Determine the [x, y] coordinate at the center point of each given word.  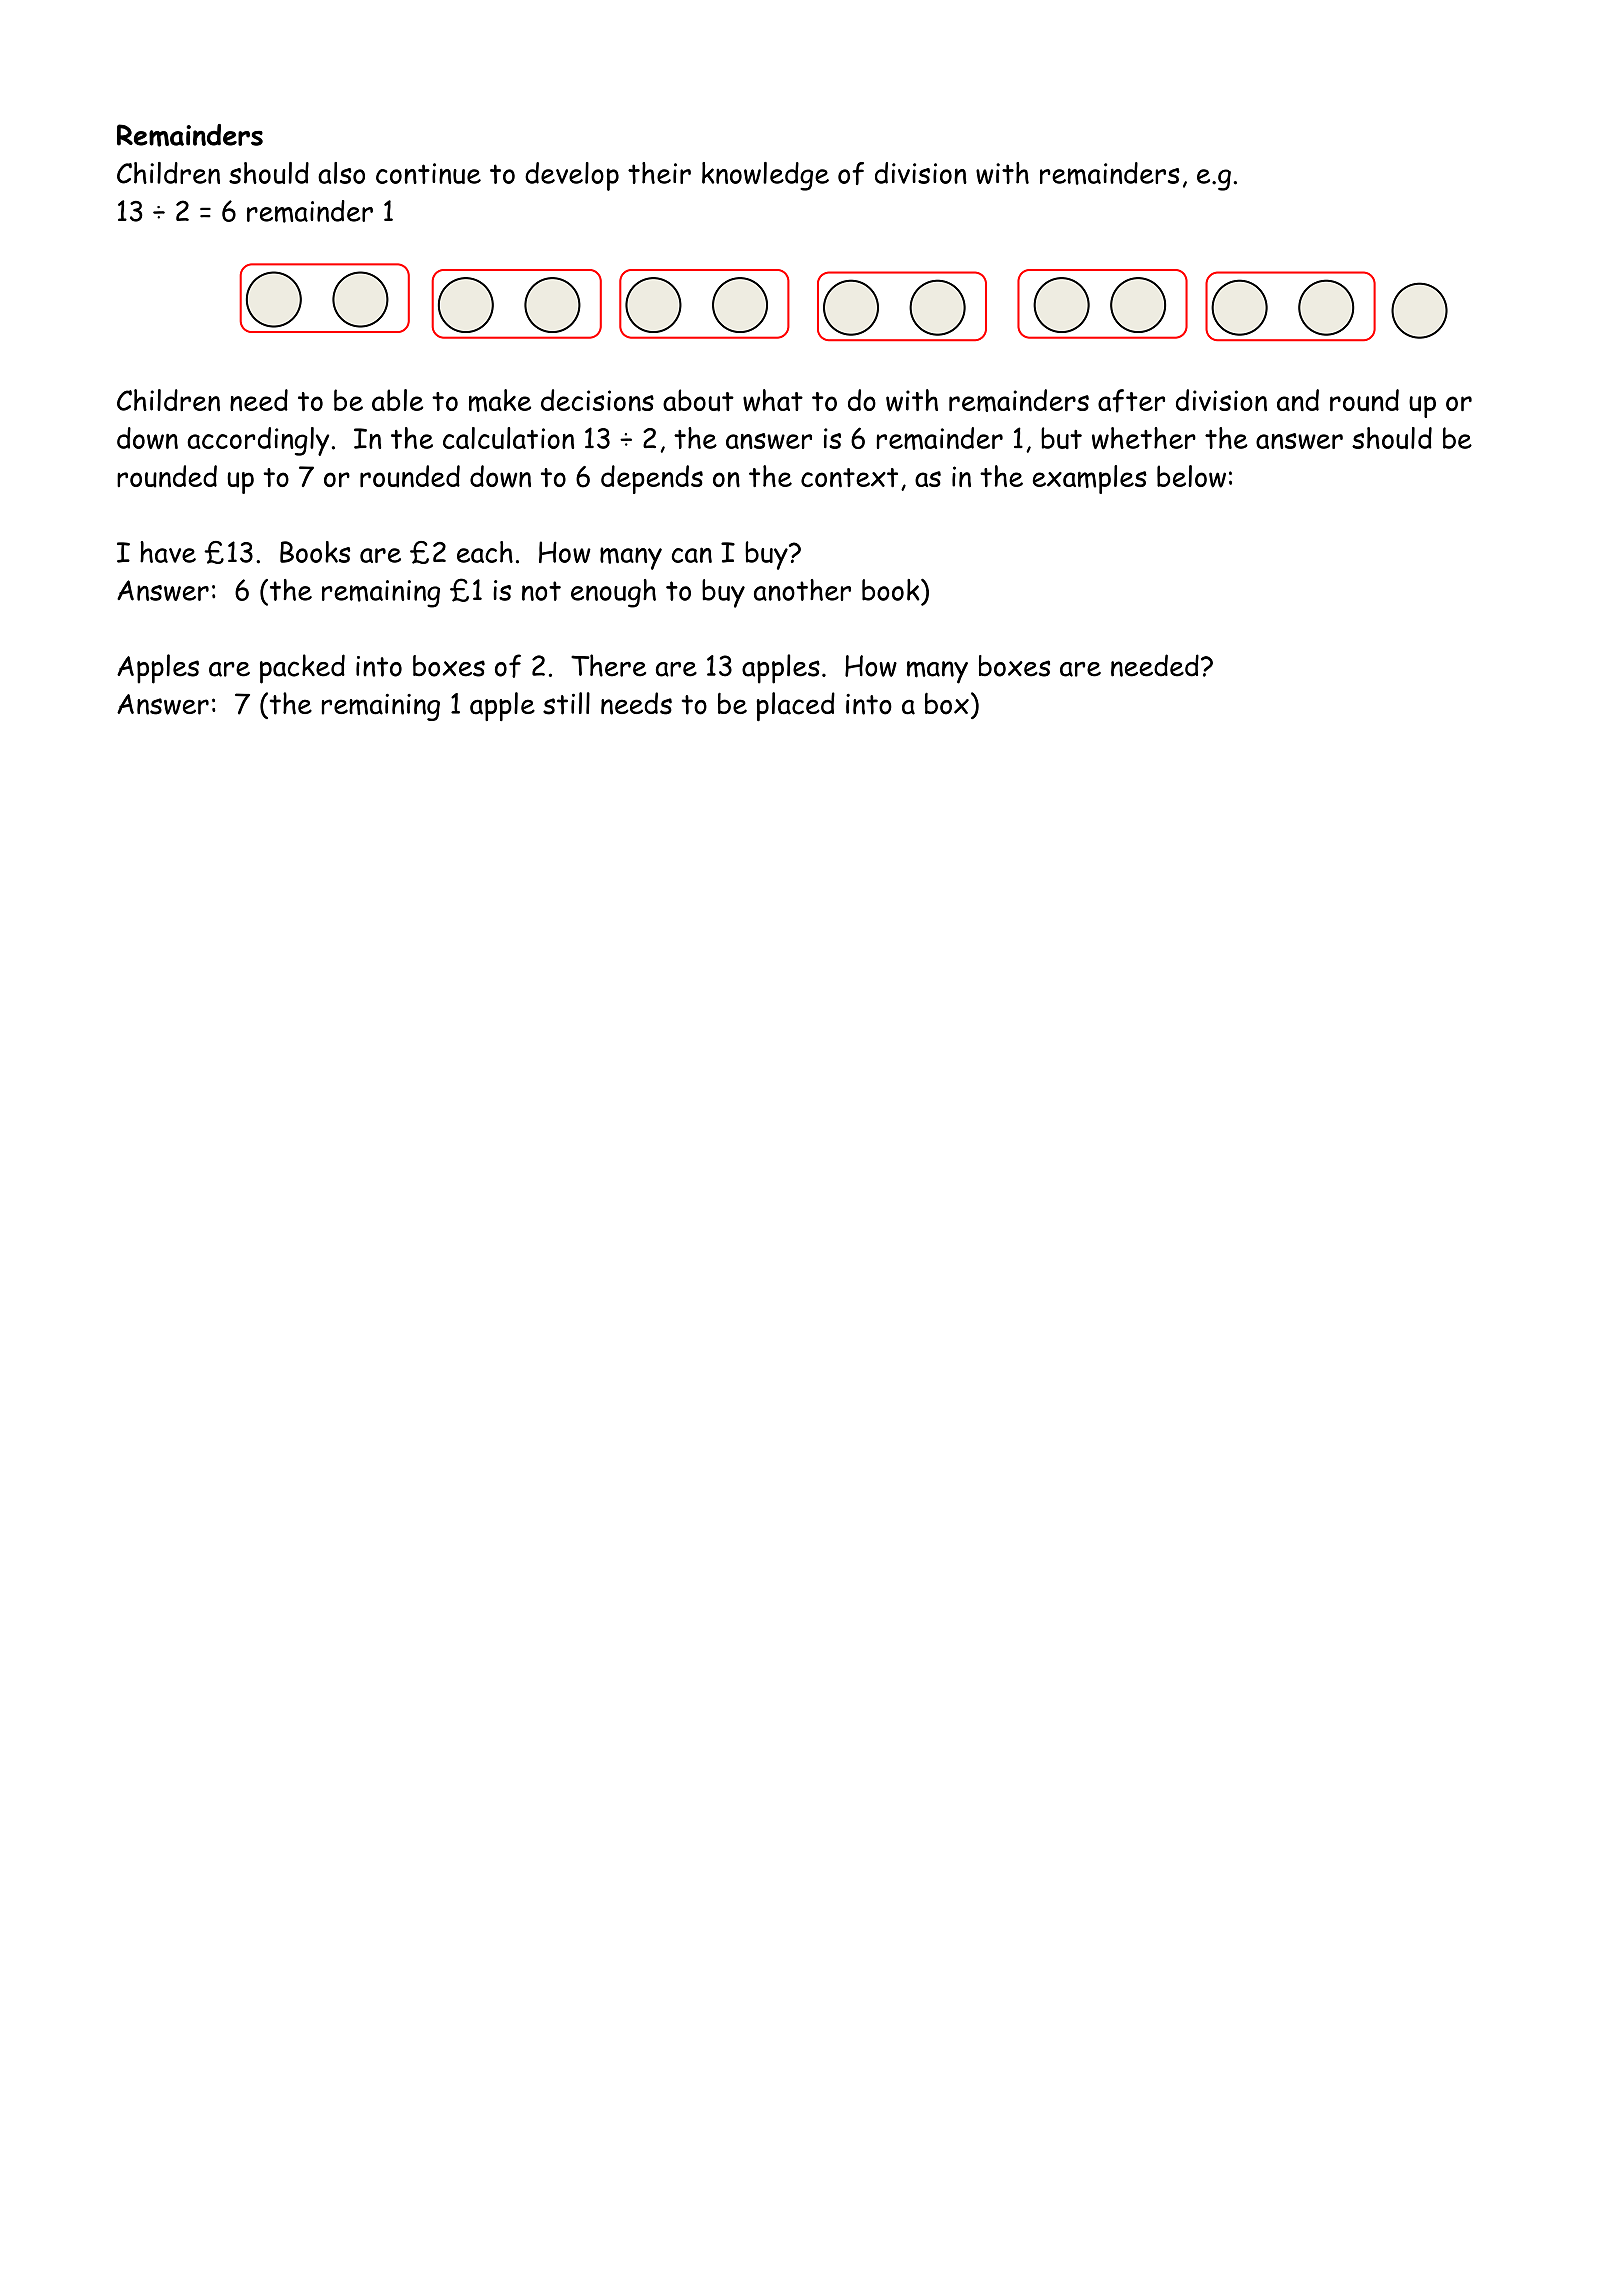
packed [302, 669]
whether [1144, 438]
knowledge [765, 176]
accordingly [259, 441]
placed [795, 707]
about [698, 400]
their [659, 173]
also [341, 173]
